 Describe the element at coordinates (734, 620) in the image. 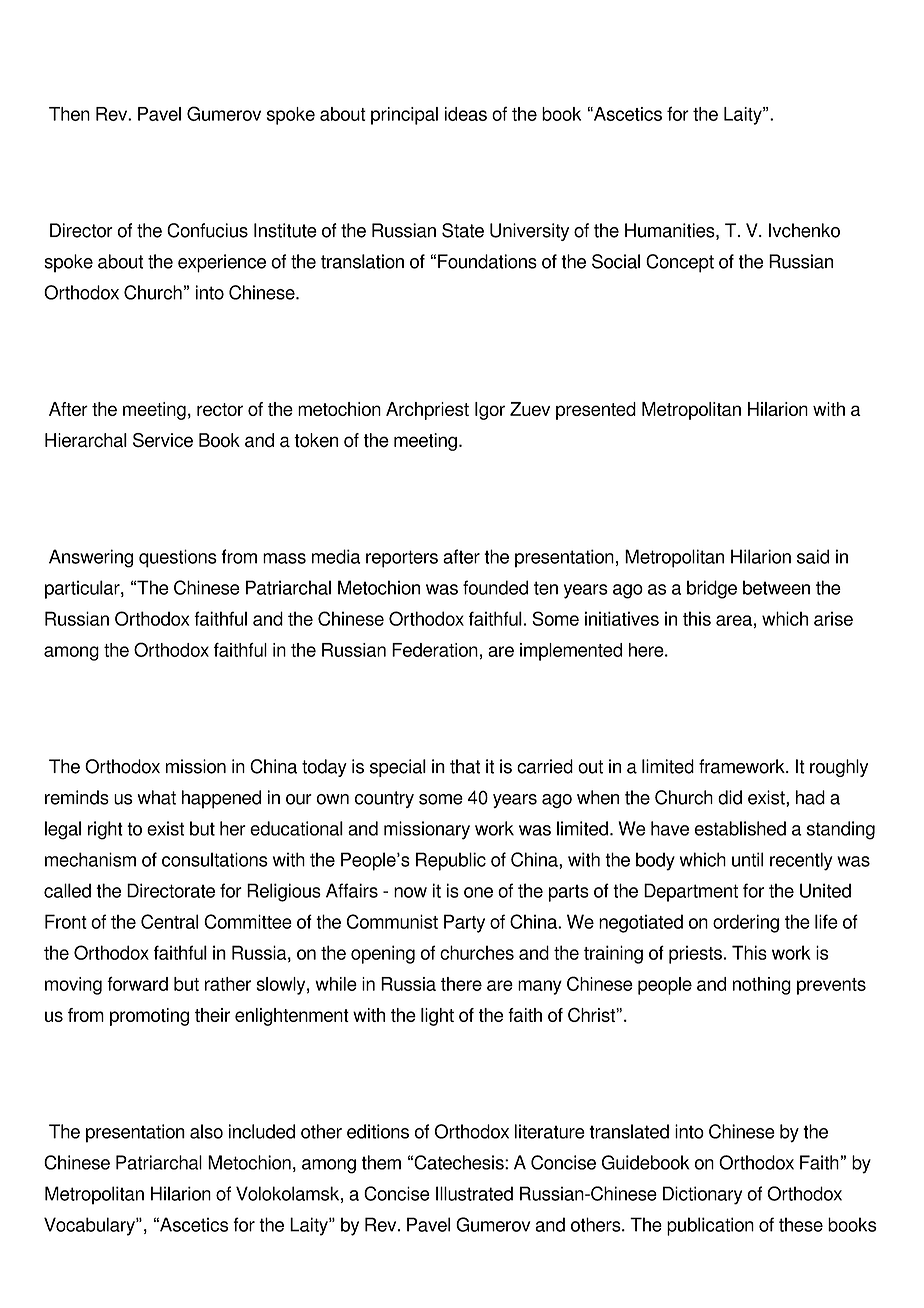

I see `area` at that location.
